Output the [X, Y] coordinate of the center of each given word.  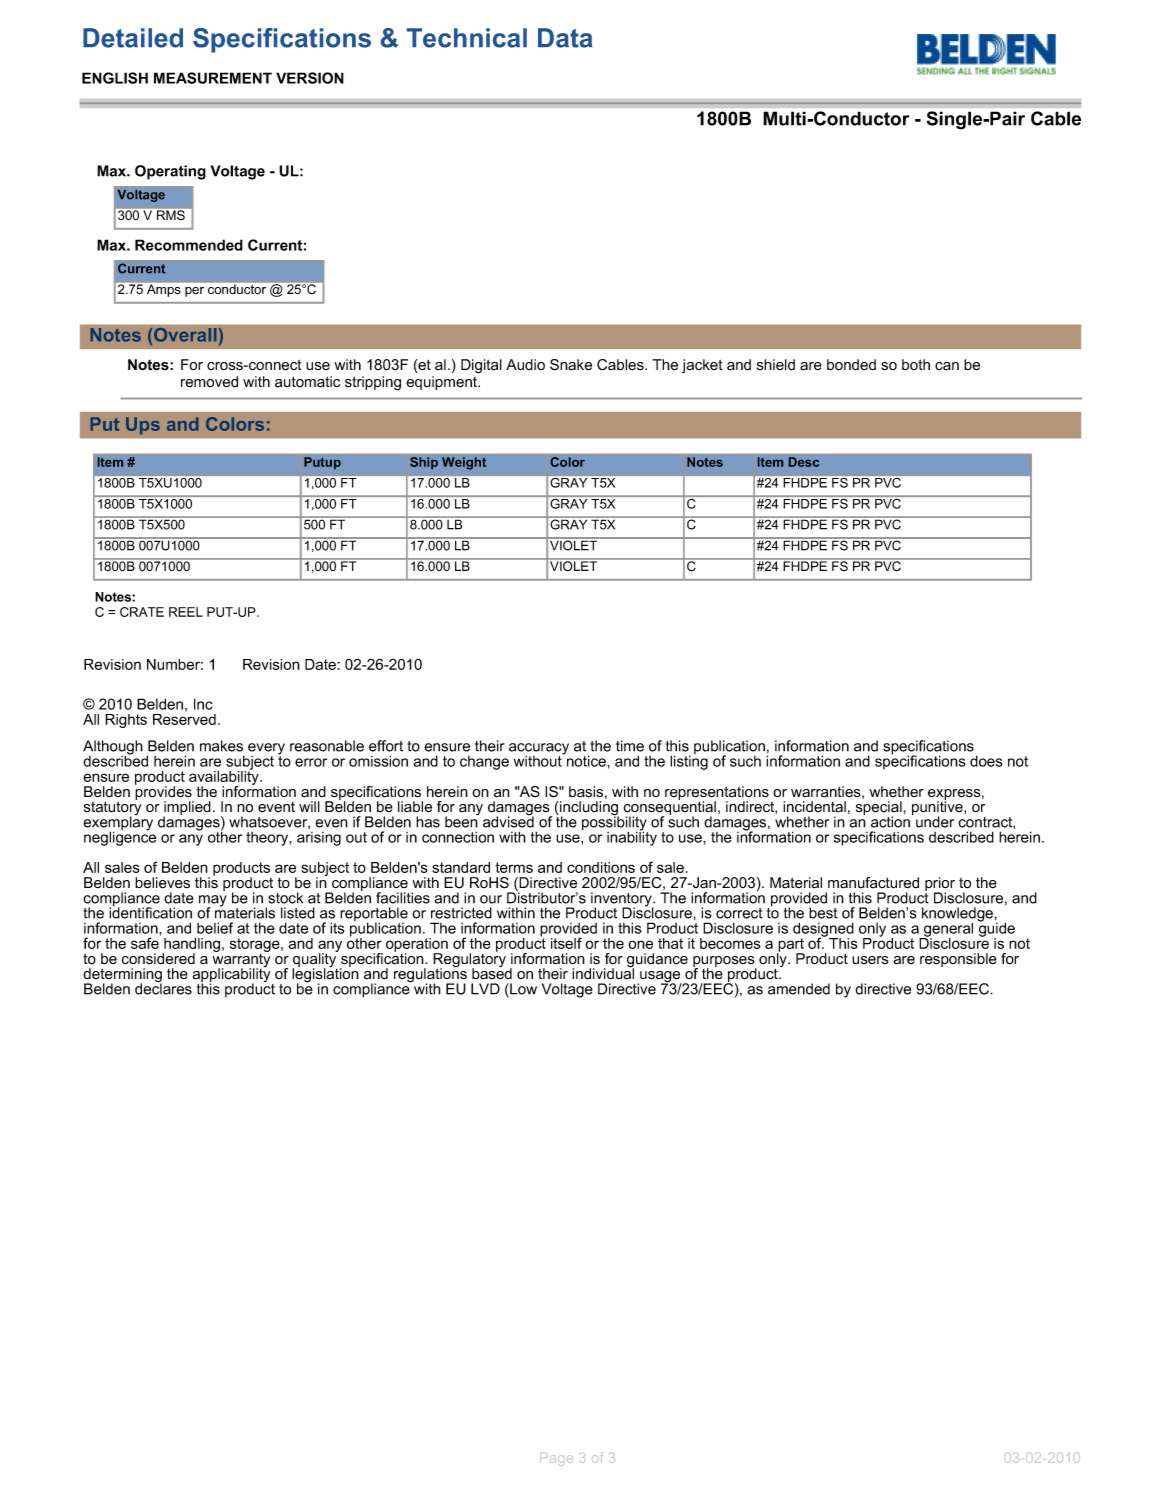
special [880, 809]
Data [565, 38]
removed [209, 382]
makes [221, 746]
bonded [851, 365]
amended [799, 989]
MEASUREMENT [213, 78]
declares [163, 988]
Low [522, 990]
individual [603, 973]
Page [556, 1459]
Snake [571, 365]
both [916, 365]
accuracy [539, 750]
